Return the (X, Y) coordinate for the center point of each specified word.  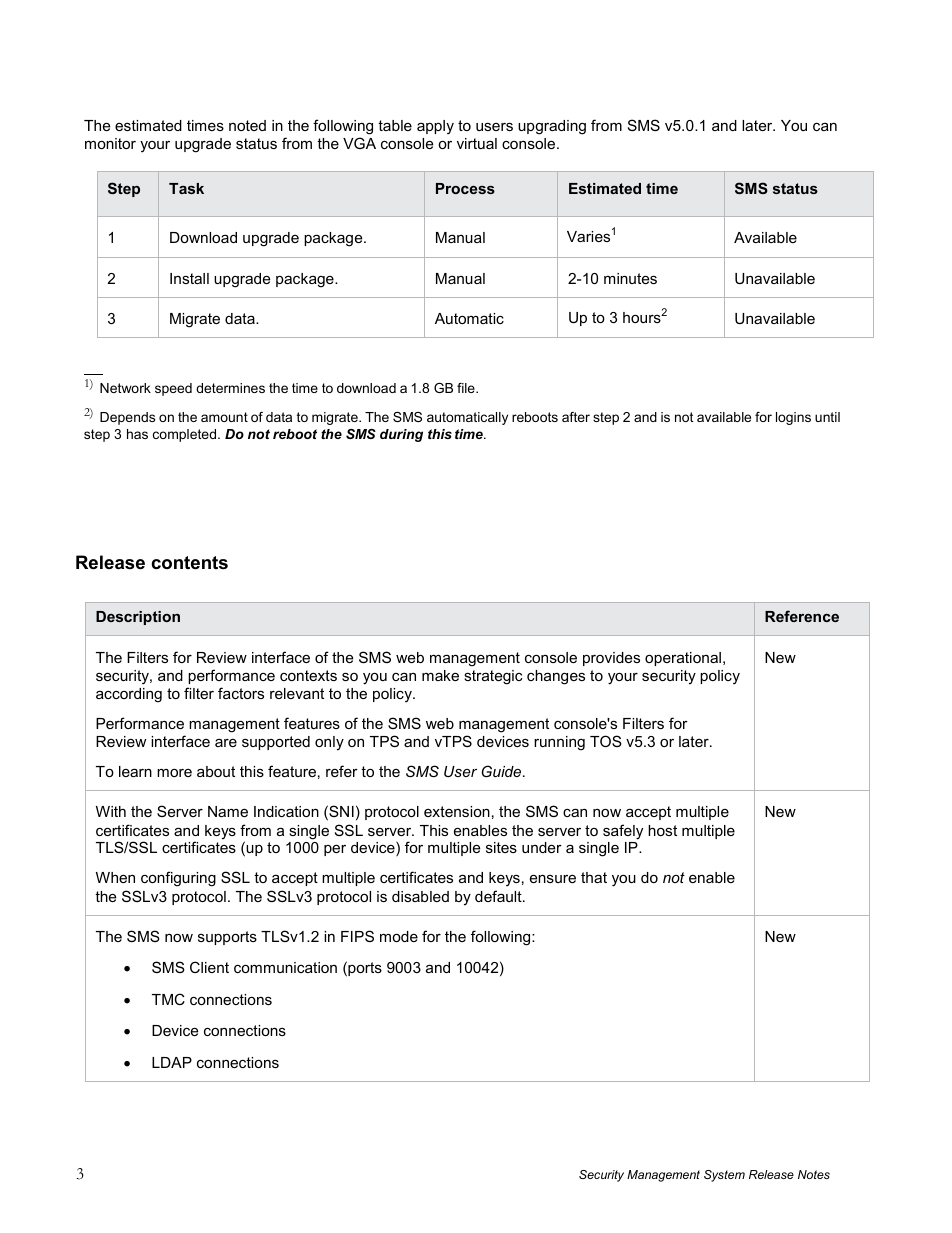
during (401, 435)
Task (186, 188)
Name (228, 811)
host (662, 830)
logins (793, 418)
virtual (477, 143)
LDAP (172, 1062)
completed (186, 435)
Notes (814, 1174)
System (724, 1176)
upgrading (552, 127)
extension (457, 811)
